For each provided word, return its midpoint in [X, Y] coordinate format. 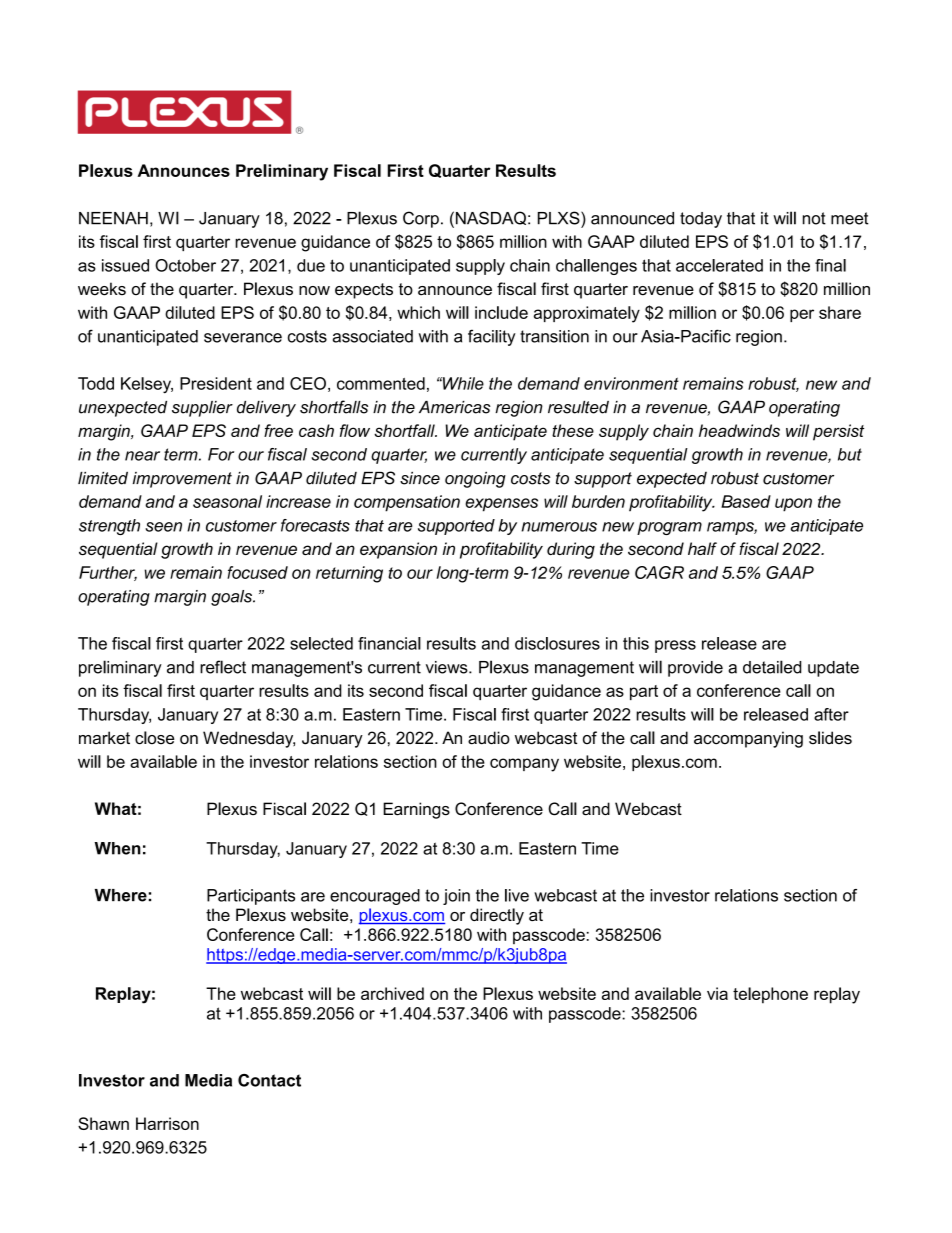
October [185, 265]
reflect [223, 667]
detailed [772, 667]
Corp [421, 219]
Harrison [167, 1123]
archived [392, 993]
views [448, 667]
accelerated [719, 265]
